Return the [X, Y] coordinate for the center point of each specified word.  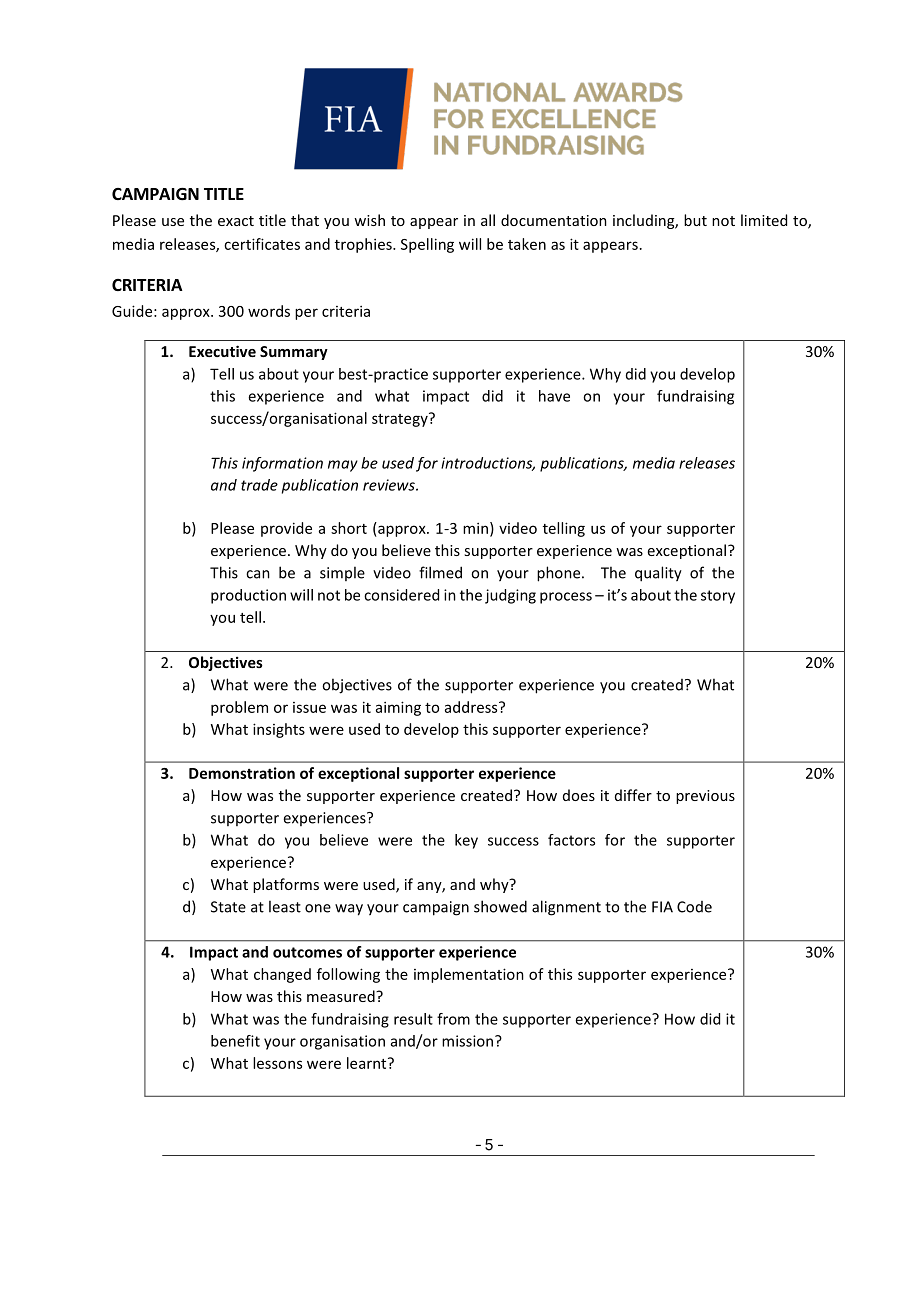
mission [469, 1041]
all [488, 220]
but [695, 220]
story [718, 597]
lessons [277, 1063]
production [248, 596]
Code [694, 907]
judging [510, 596]
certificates [262, 244]
